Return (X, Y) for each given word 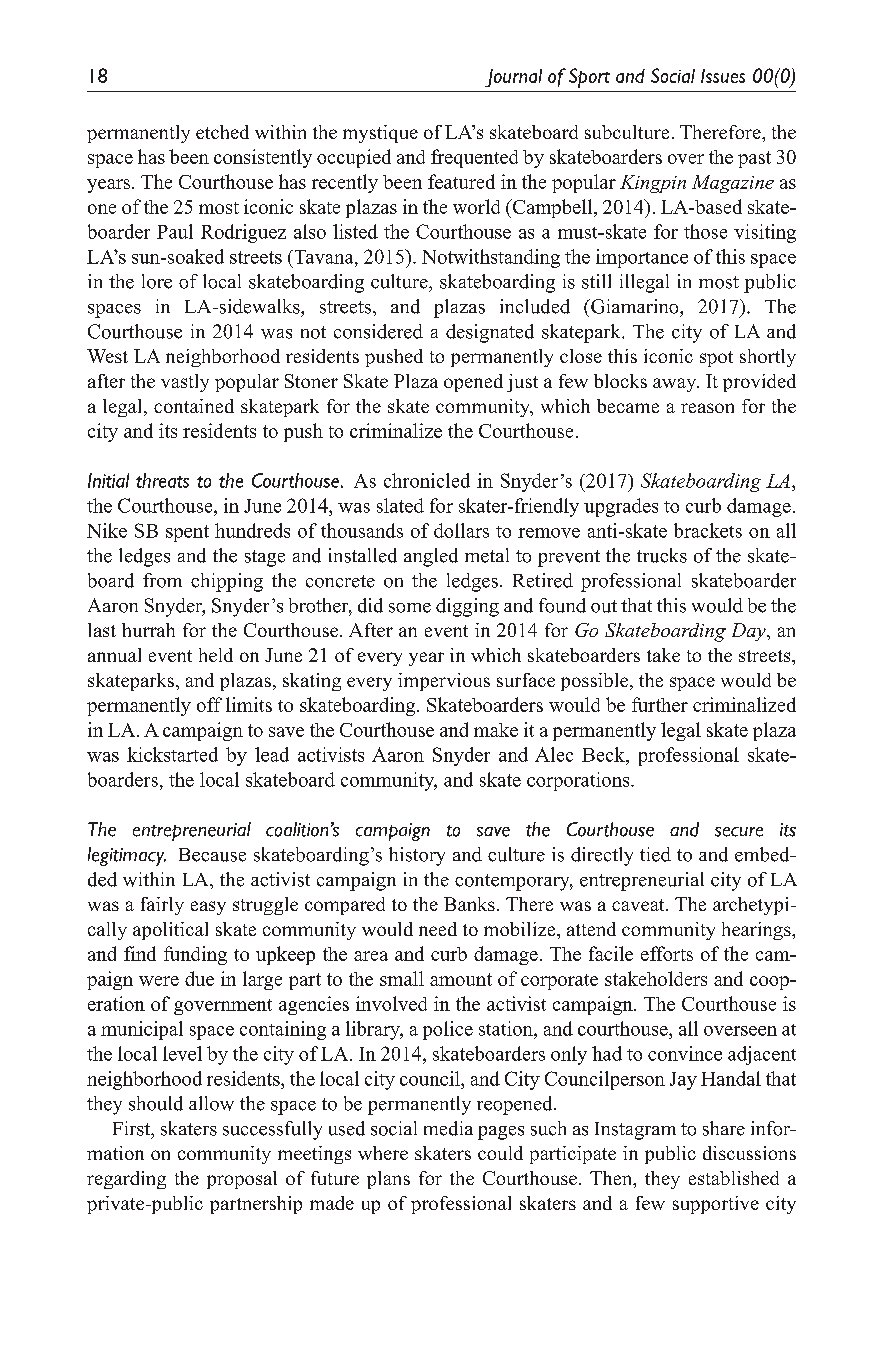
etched (222, 132)
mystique (380, 134)
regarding (126, 1180)
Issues (723, 76)
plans (388, 1180)
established (734, 1178)
